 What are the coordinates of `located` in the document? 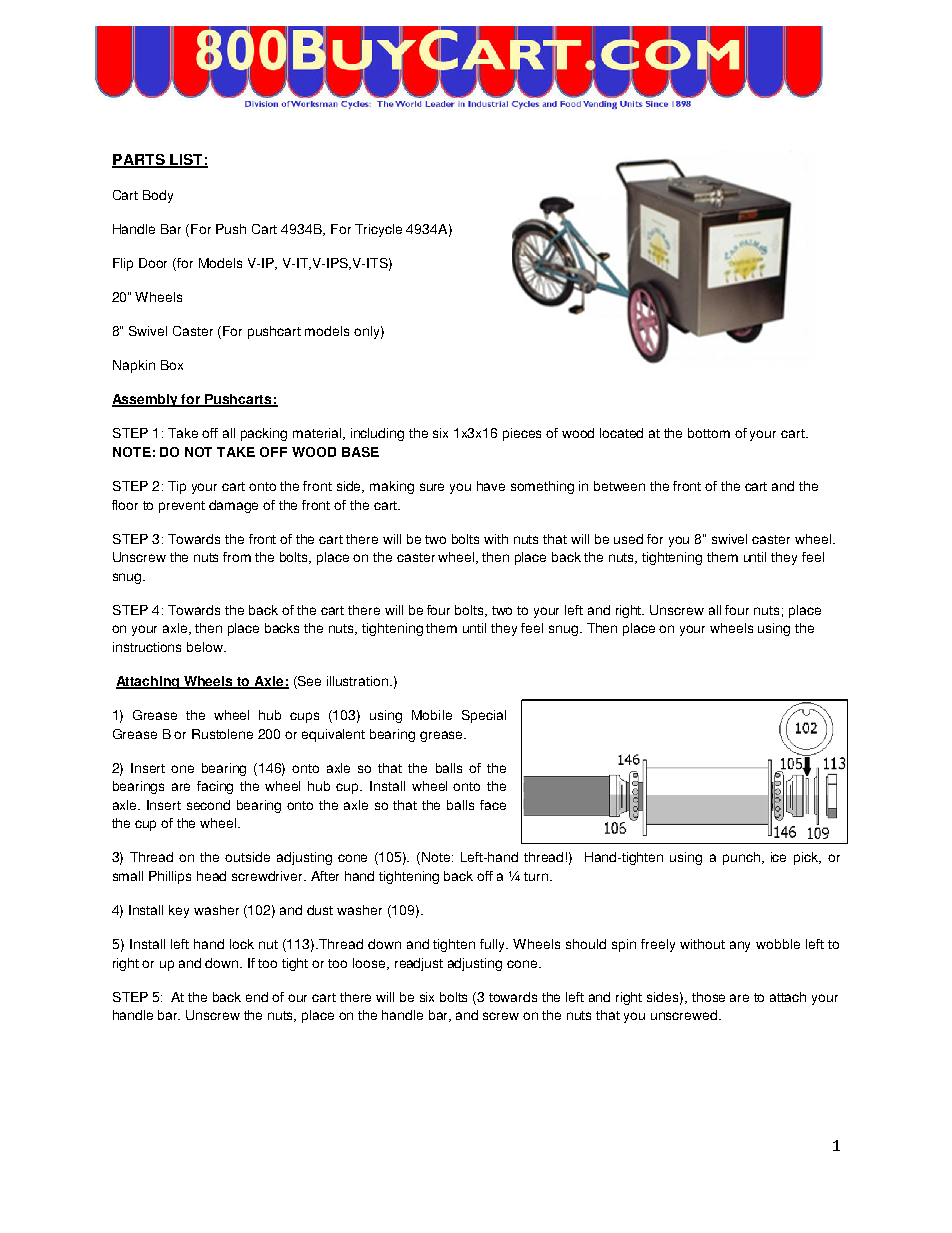 It's located at (621, 433).
